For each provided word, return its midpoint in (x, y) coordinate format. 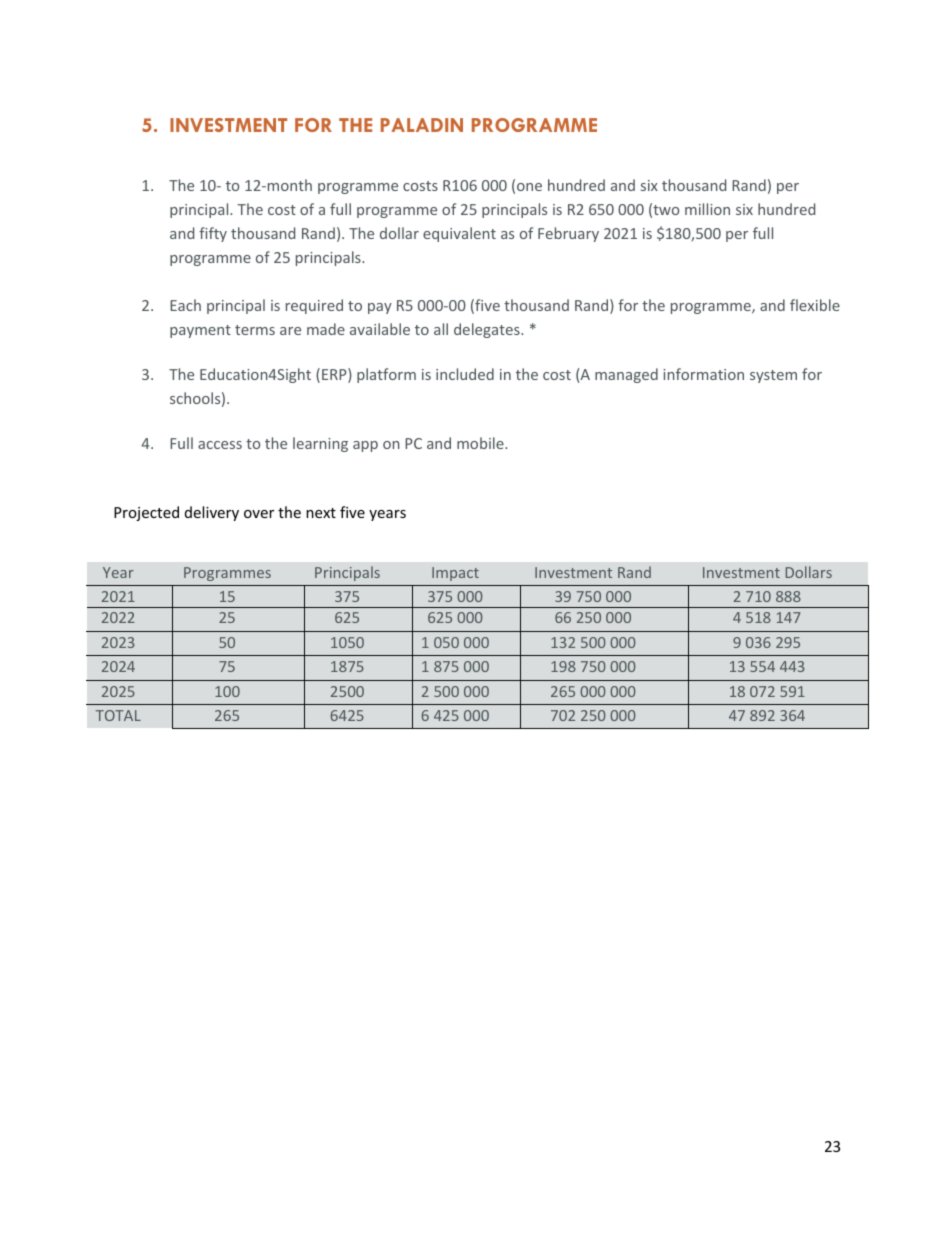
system (773, 376)
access (220, 445)
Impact (455, 574)
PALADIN (422, 125)
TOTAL (118, 715)
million (707, 209)
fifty (213, 234)
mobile (481, 443)
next (321, 513)
